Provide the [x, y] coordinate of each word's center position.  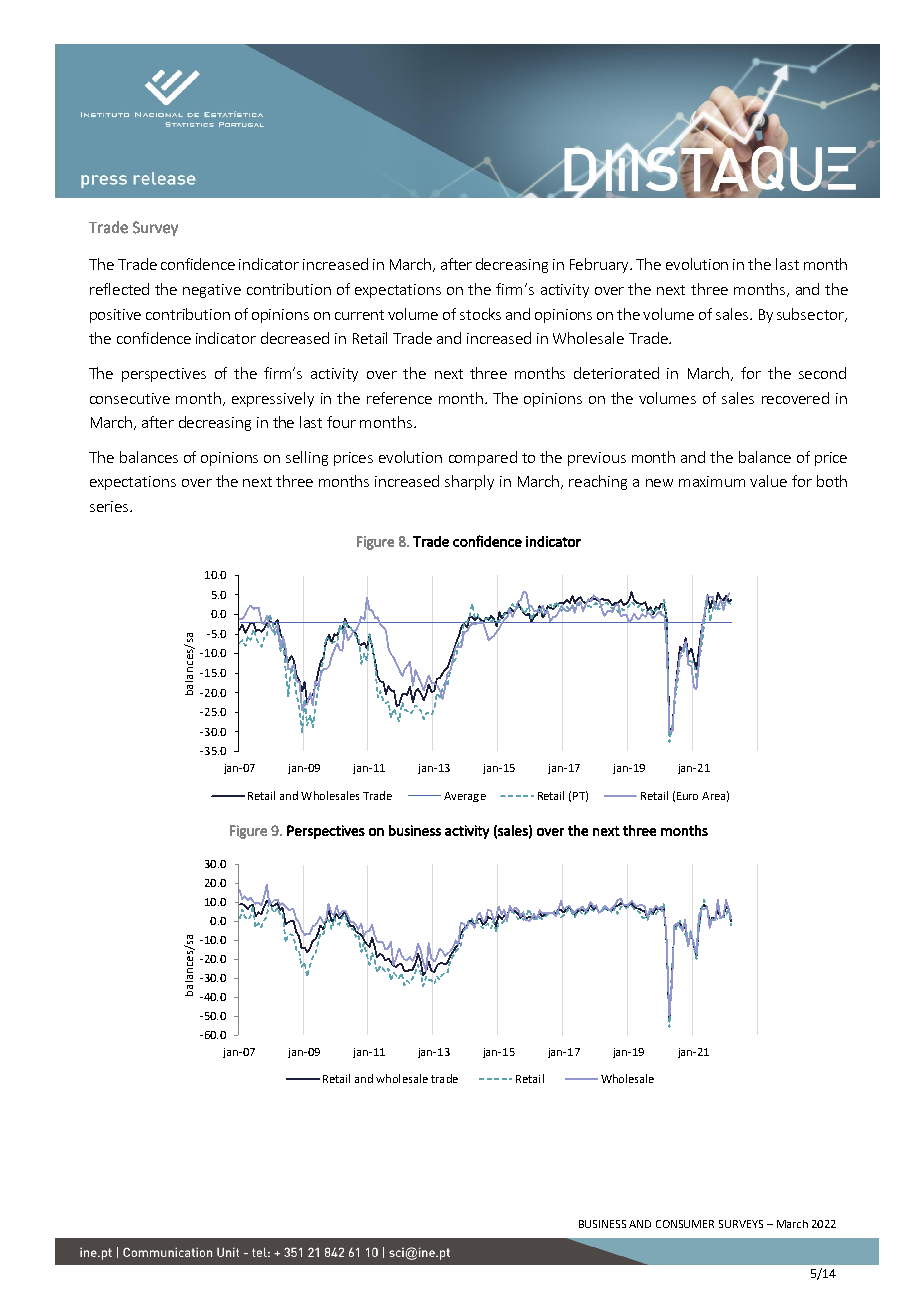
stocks [480, 314]
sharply [469, 482]
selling [307, 458]
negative [212, 291]
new [659, 483]
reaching [598, 482]
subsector [811, 315]
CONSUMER [685, 1224]
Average [465, 797]
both [832, 481]
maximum [712, 481]
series [110, 506]
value [768, 481]
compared [483, 458]
